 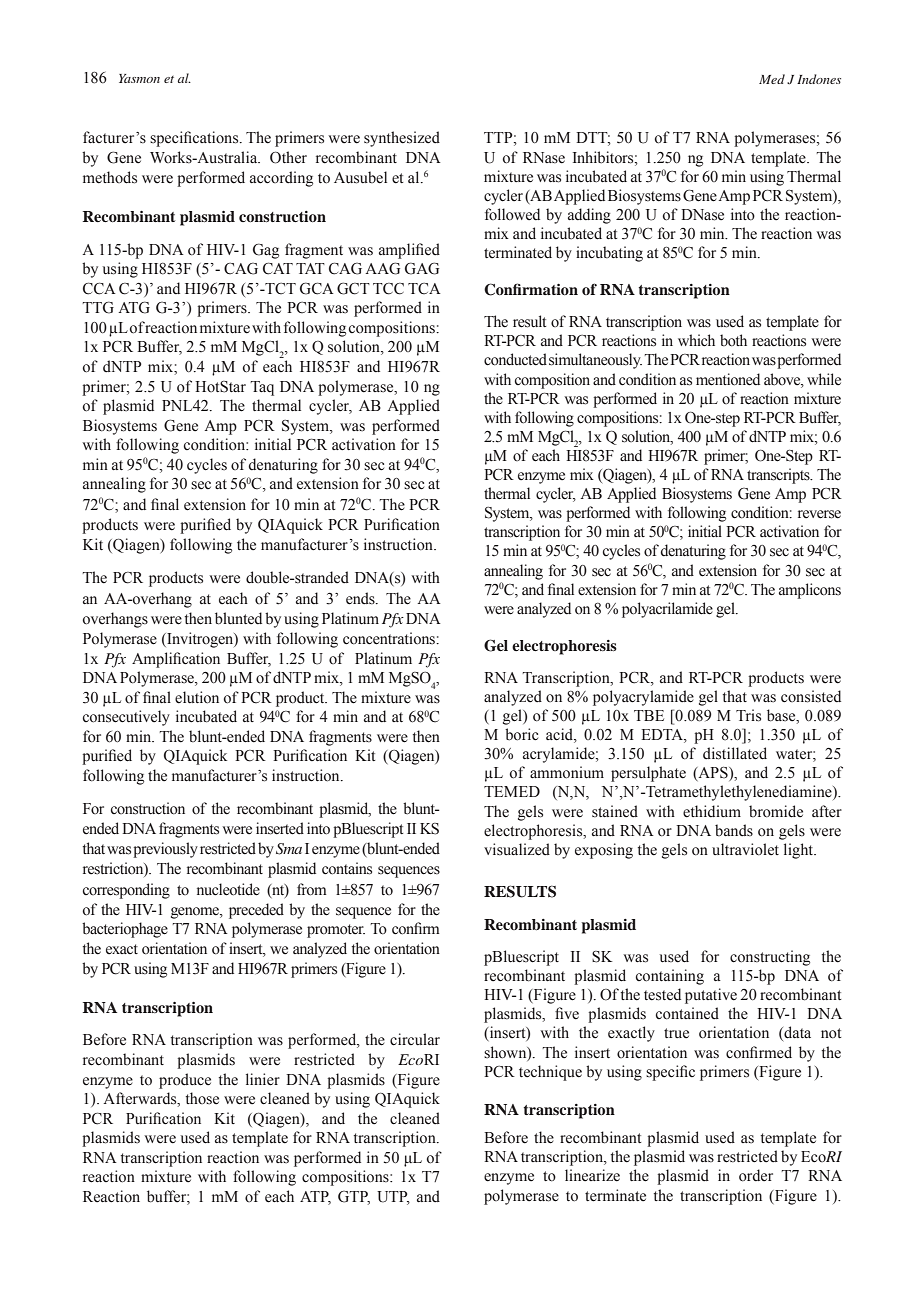 What do you see at coordinates (202, 1098) in the screenshot?
I see `those` at bounding box center [202, 1098].
